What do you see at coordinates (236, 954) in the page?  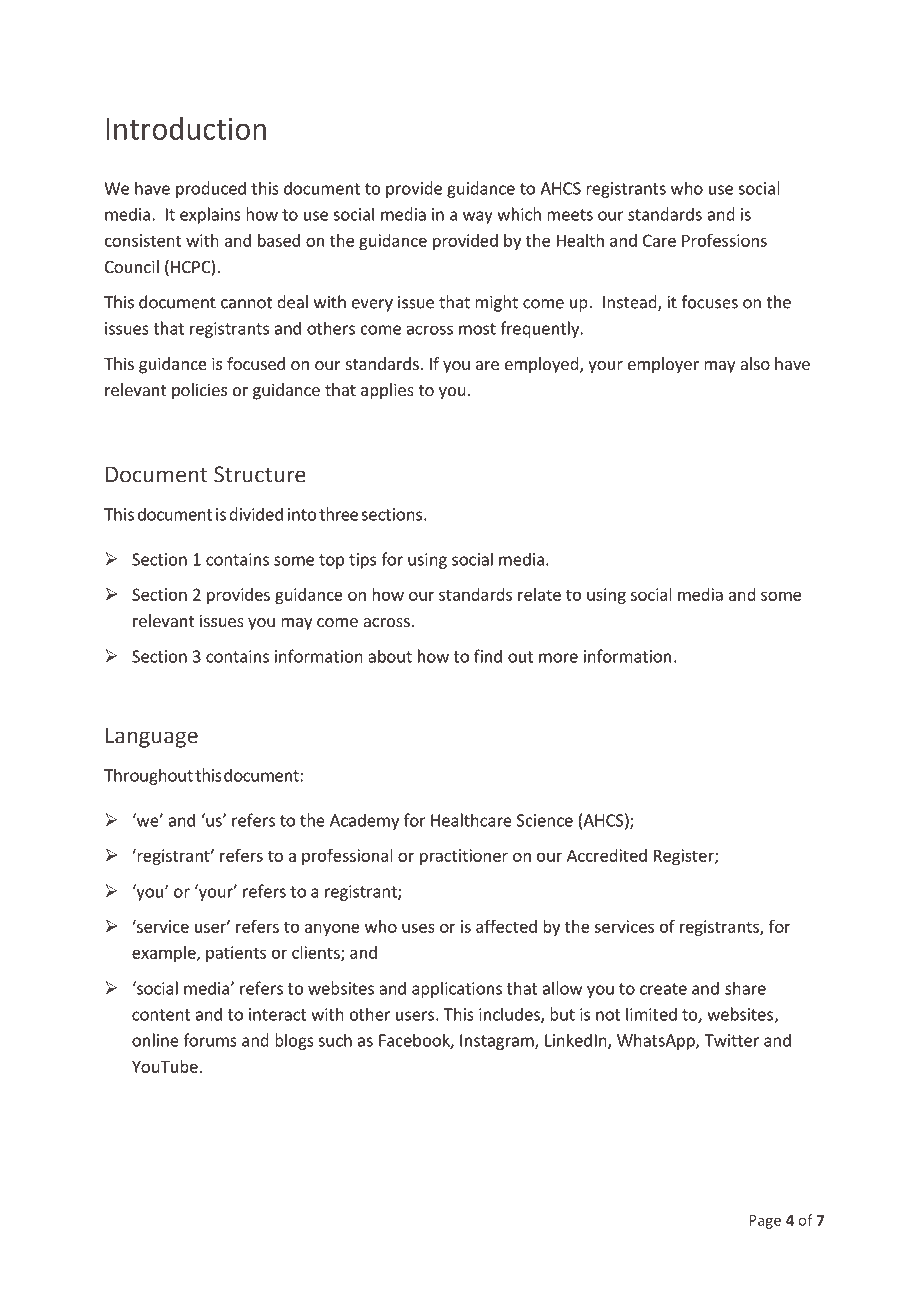 I see `patients` at bounding box center [236, 954].
